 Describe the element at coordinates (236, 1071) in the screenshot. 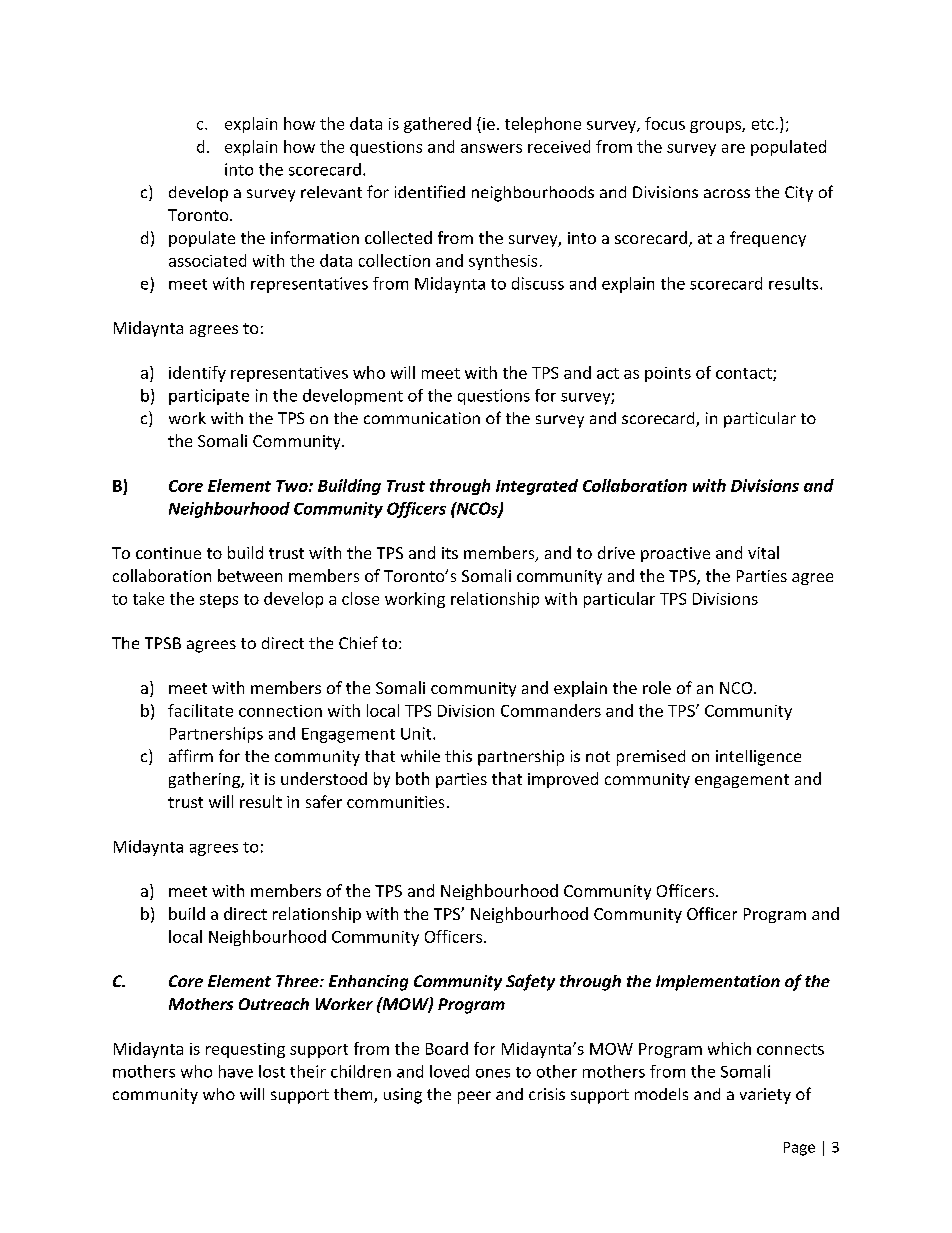

I see `have` at that location.
